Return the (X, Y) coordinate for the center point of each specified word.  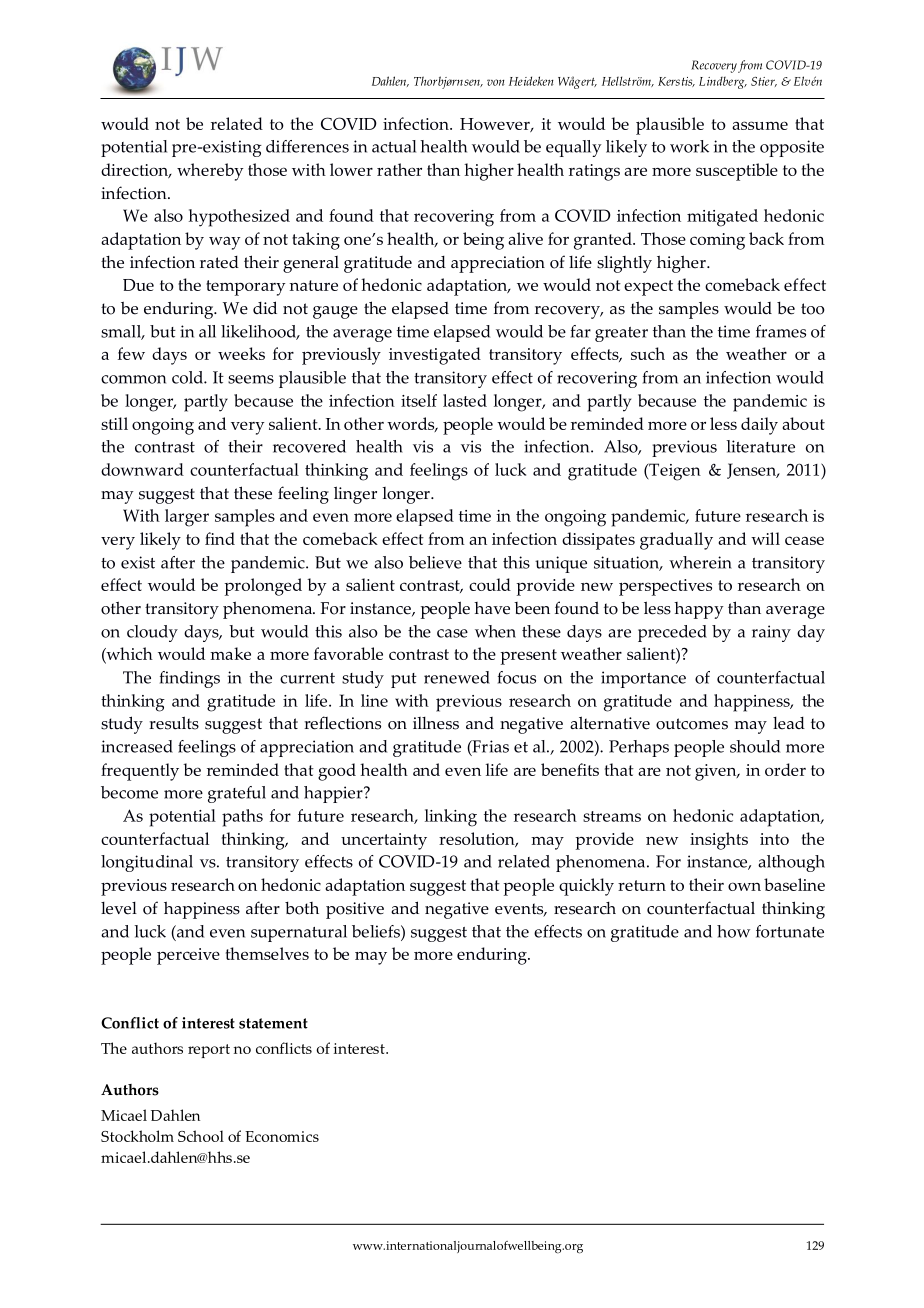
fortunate (790, 931)
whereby (210, 172)
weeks (241, 353)
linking (451, 818)
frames (781, 331)
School (201, 1136)
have (492, 608)
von (495, 82)
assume (760, 125)
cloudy (152, 633)
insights (719, 841)
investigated (435, 356)
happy (699, 610)
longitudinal (147, 863)
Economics (282, 1136)
